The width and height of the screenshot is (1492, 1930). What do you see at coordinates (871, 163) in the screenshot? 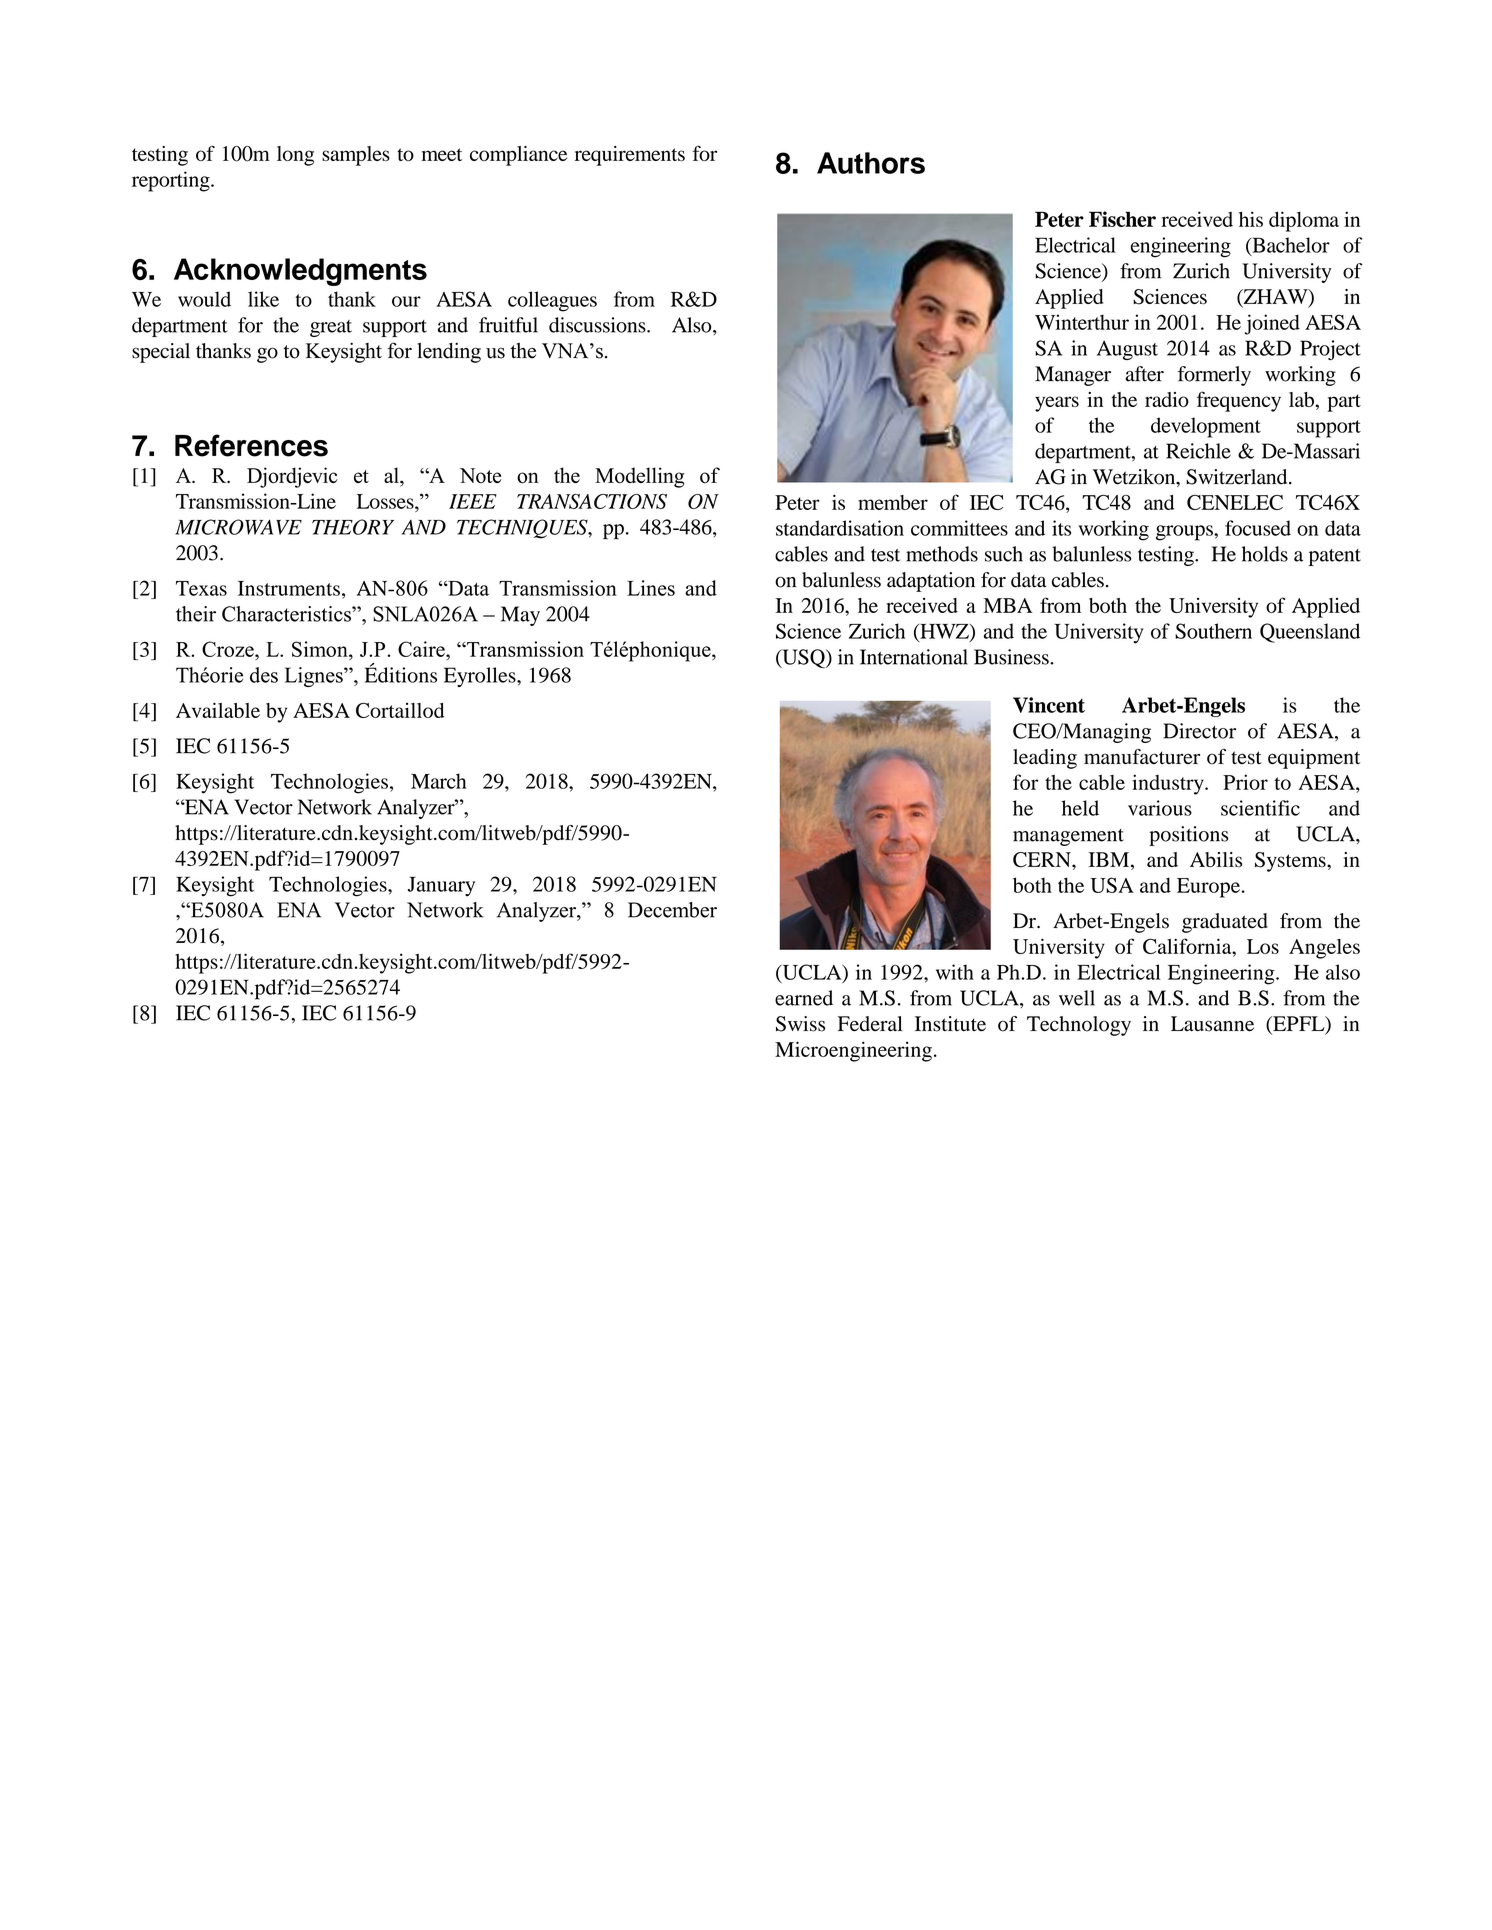
I see `Authors` at bounding box center [871, 163].
